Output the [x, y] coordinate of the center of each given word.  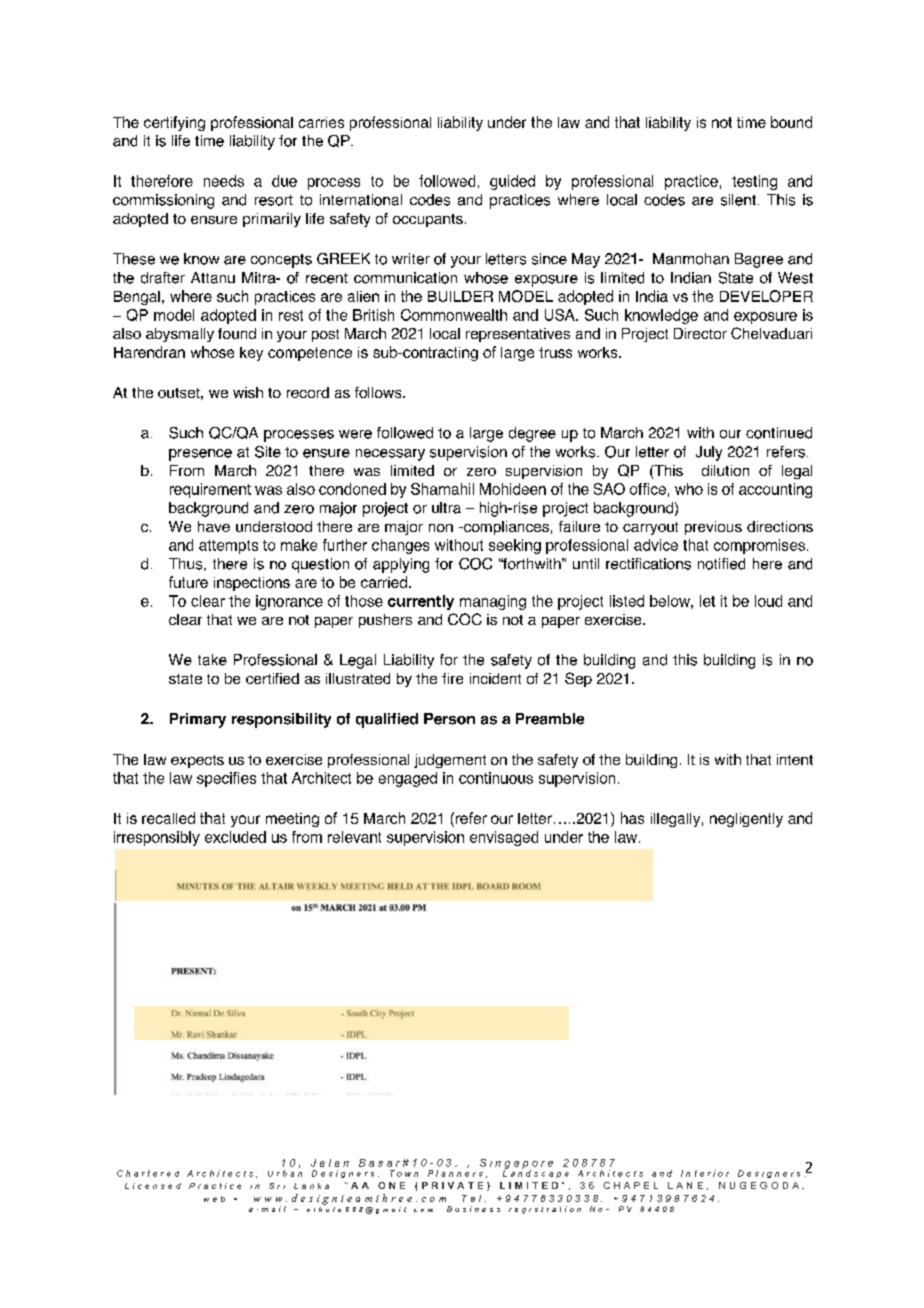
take [212, 660]
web [214, 1199]
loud [768, 601]
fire [452, 678]
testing [754, 182]
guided [512, 182]
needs [224, 181]
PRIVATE [452, 1185]
